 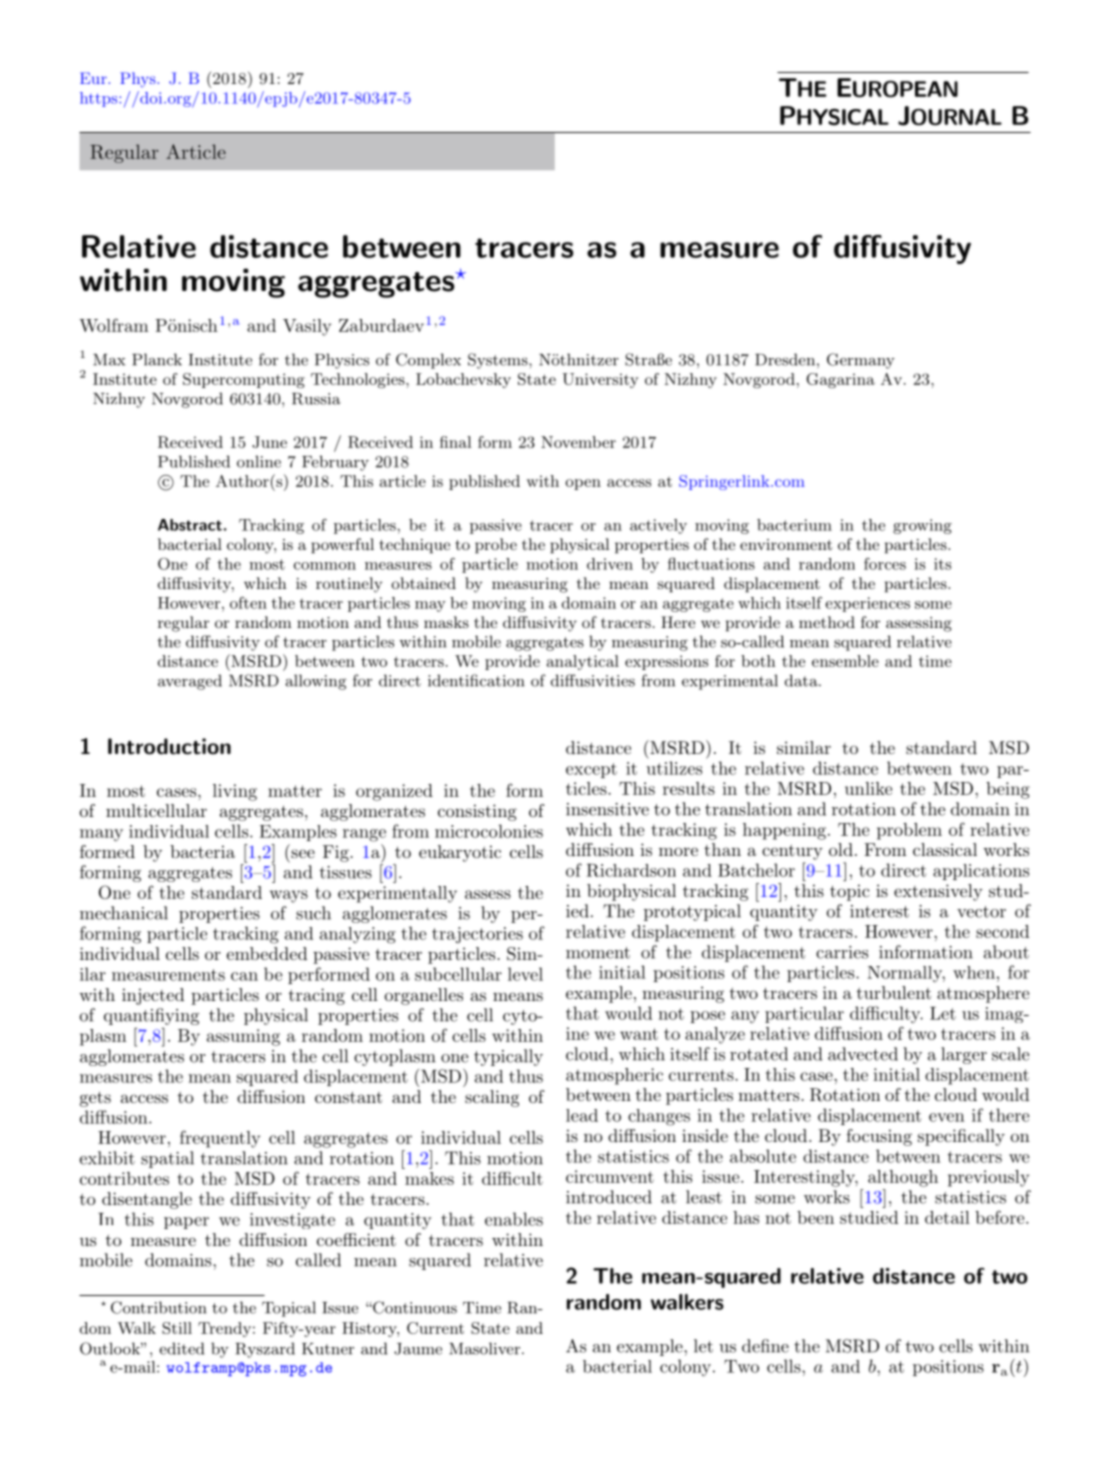 I want to click on Planck, so click(x=157, y=359).
